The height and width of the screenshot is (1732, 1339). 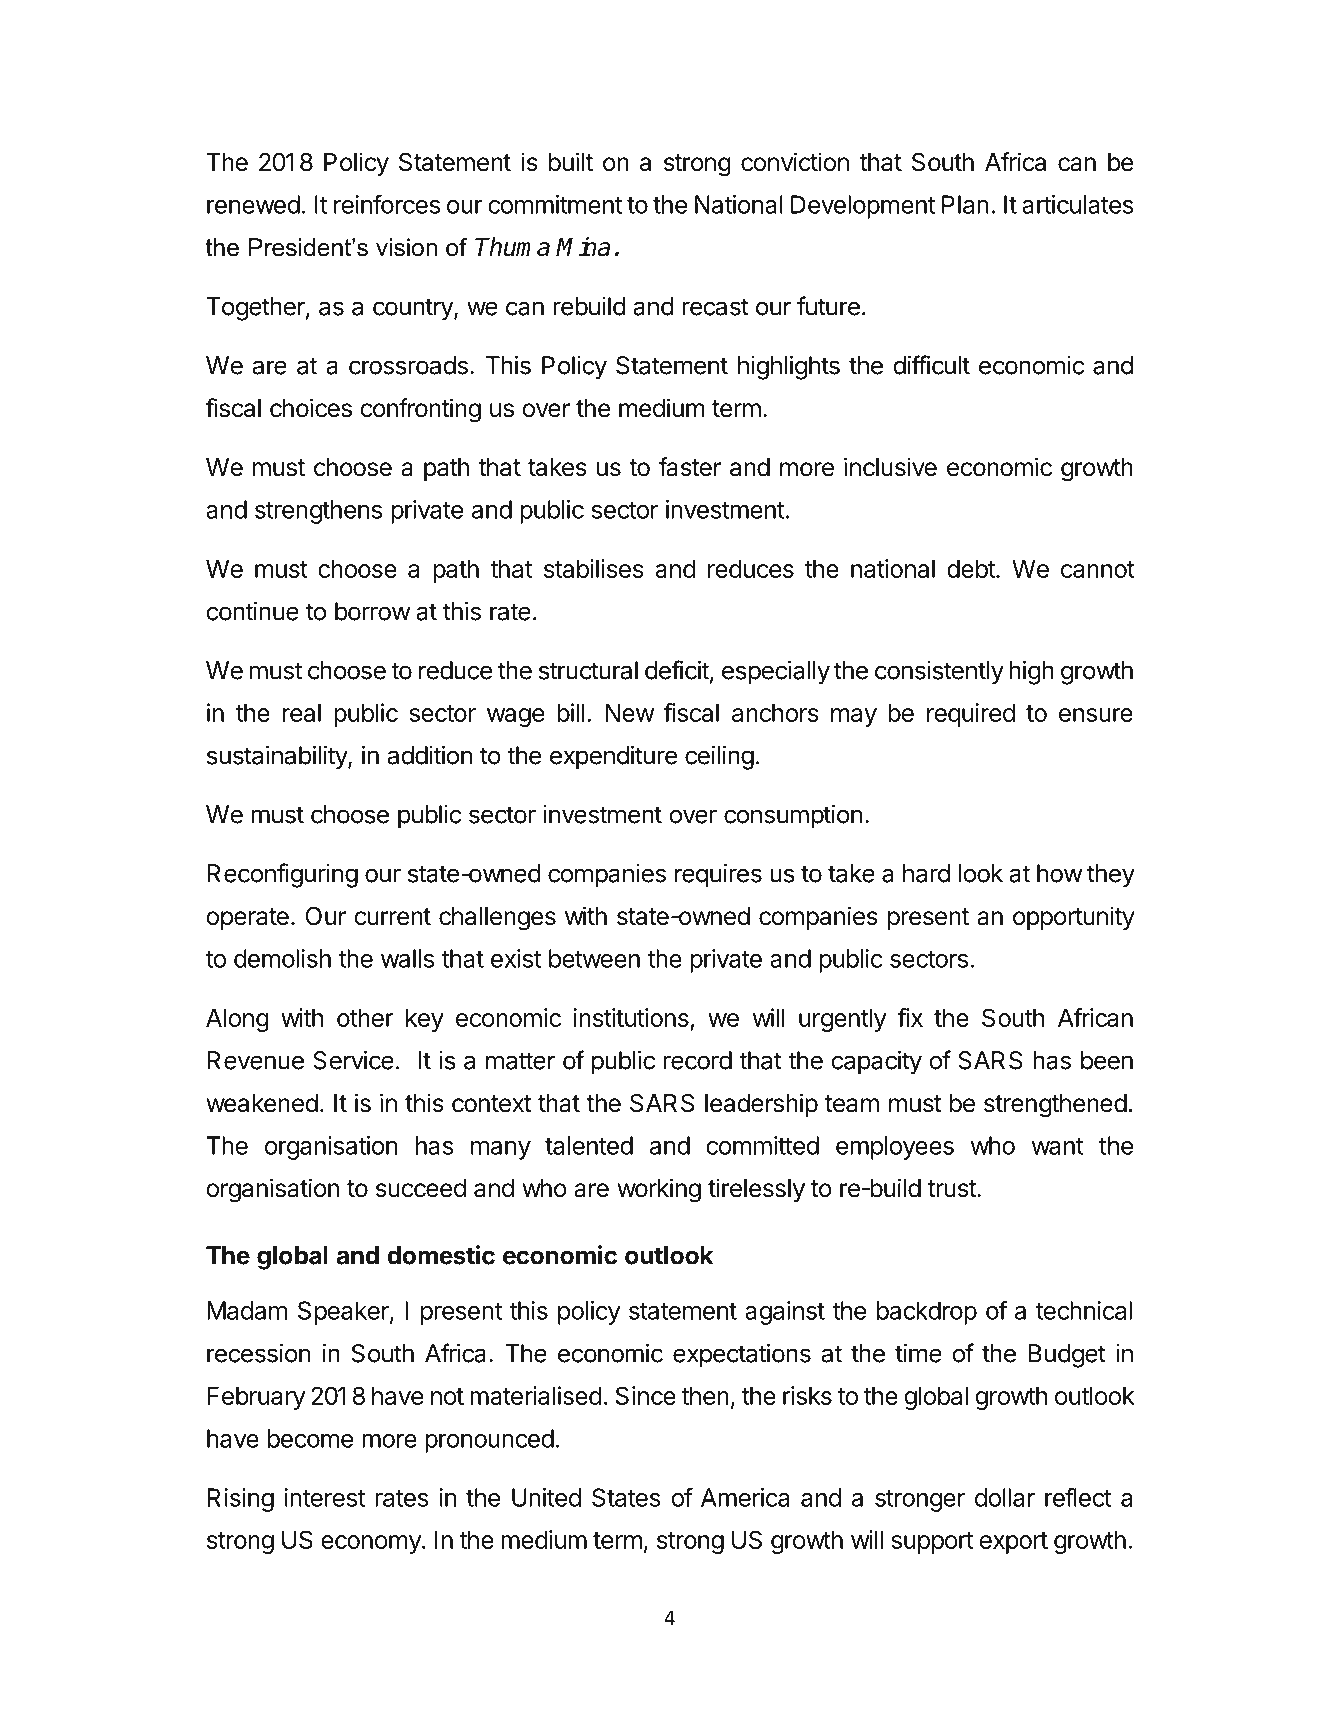 I want to click on Plan, so click(x=965, y=204).
